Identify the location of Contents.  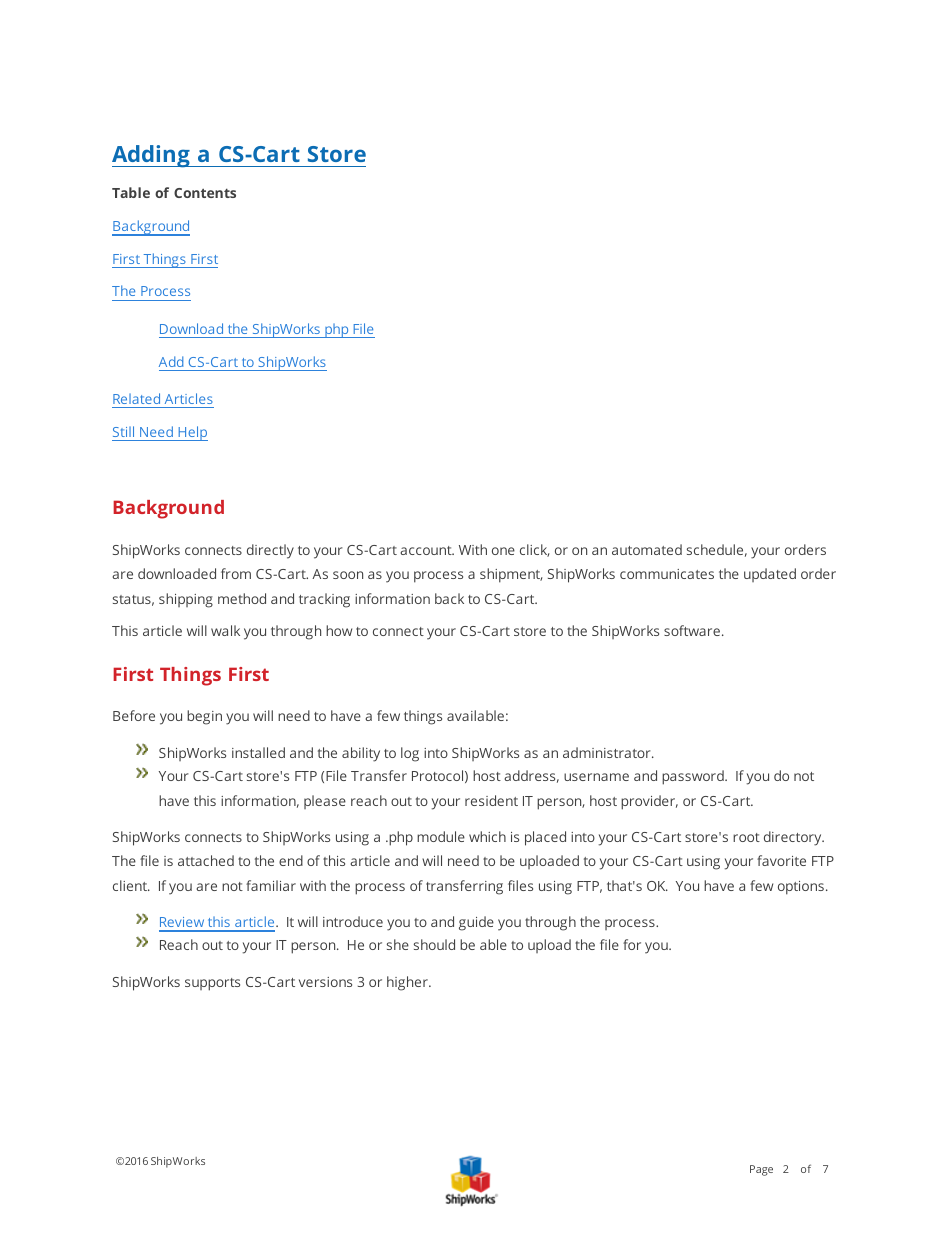
(205, 193).
